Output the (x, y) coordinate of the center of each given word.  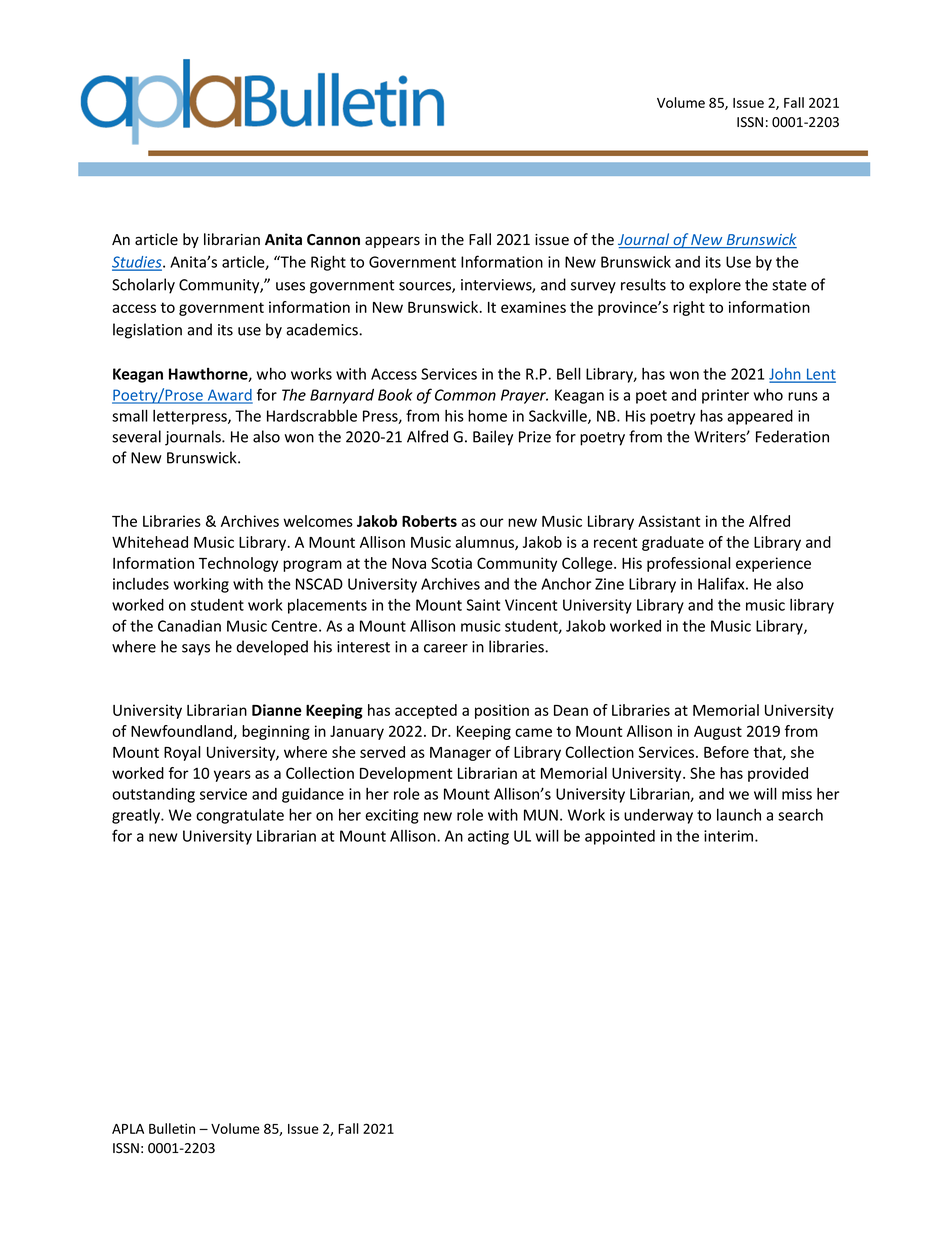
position (502, 711)
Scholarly (143, 286)
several (136, 436)
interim (730, 836)
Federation (792, 436)
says (196, 650)
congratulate (240, 816)
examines (533, 307)
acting (488, 837)
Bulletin (172, 1128)
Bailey (493, 438)
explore (715, 286)
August (718, 733)
